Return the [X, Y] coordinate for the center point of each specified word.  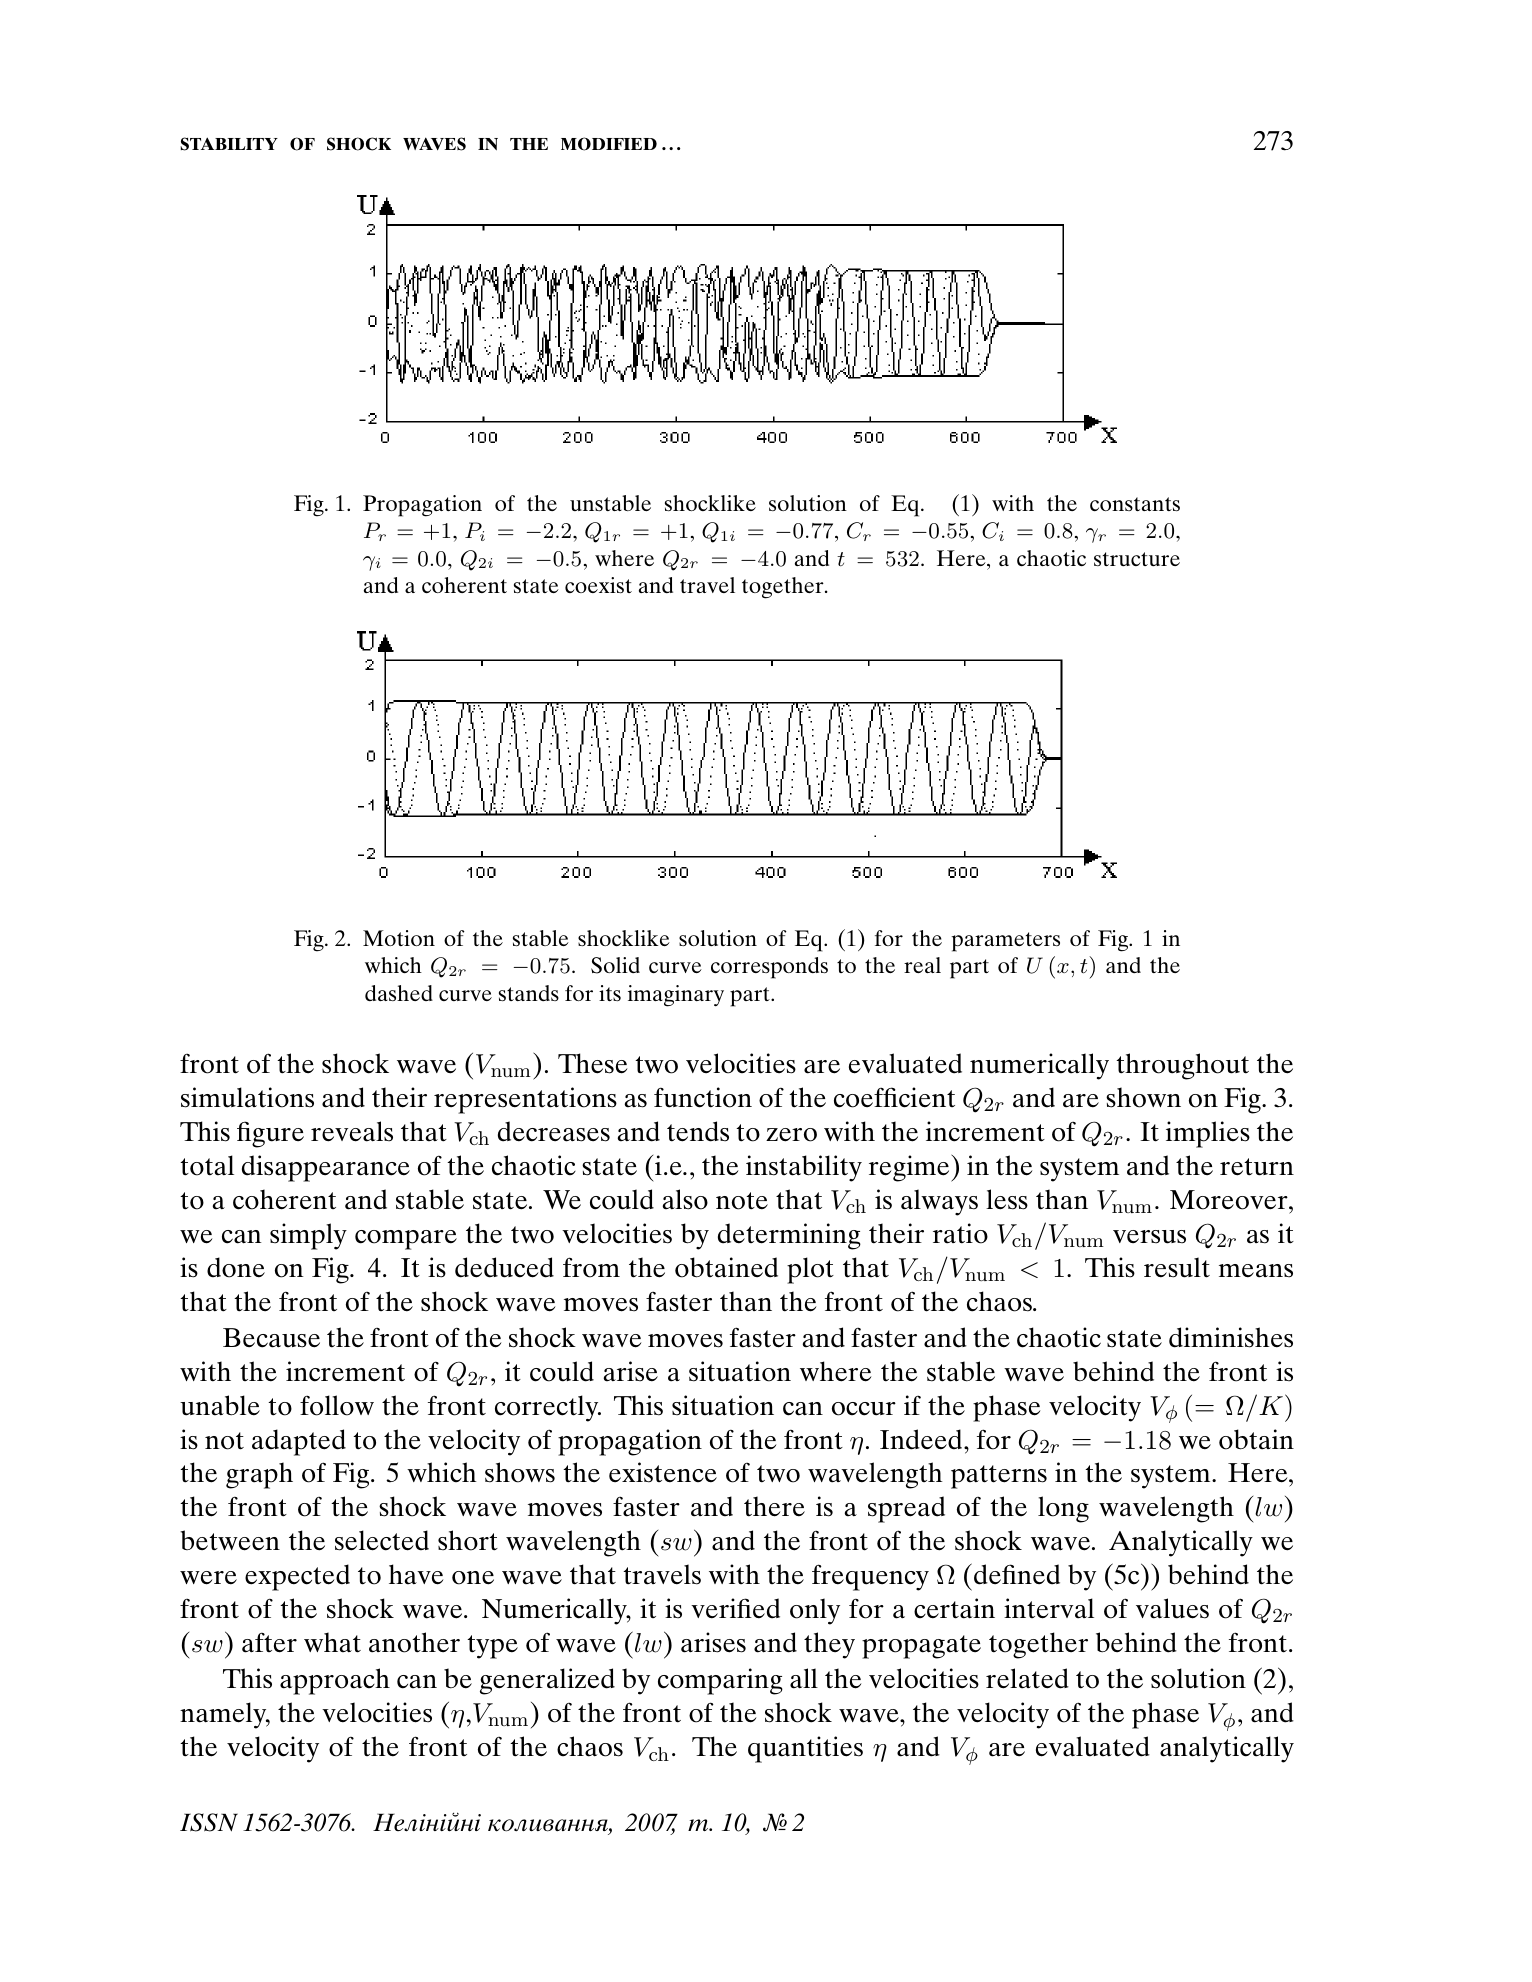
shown [1143, 1097]
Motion [399, 938]
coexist [598, 585]
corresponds [769, 968]
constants [1135, 504]
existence [663, 1472]
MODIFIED [609, 144]
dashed [399, 993]
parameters [1005, 942]
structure [1137, 559]
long [1063, 1509]
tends [698, 1131]
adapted [299, 1442]
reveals [352, 1131]
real [922, 965]
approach [335, 1681]
